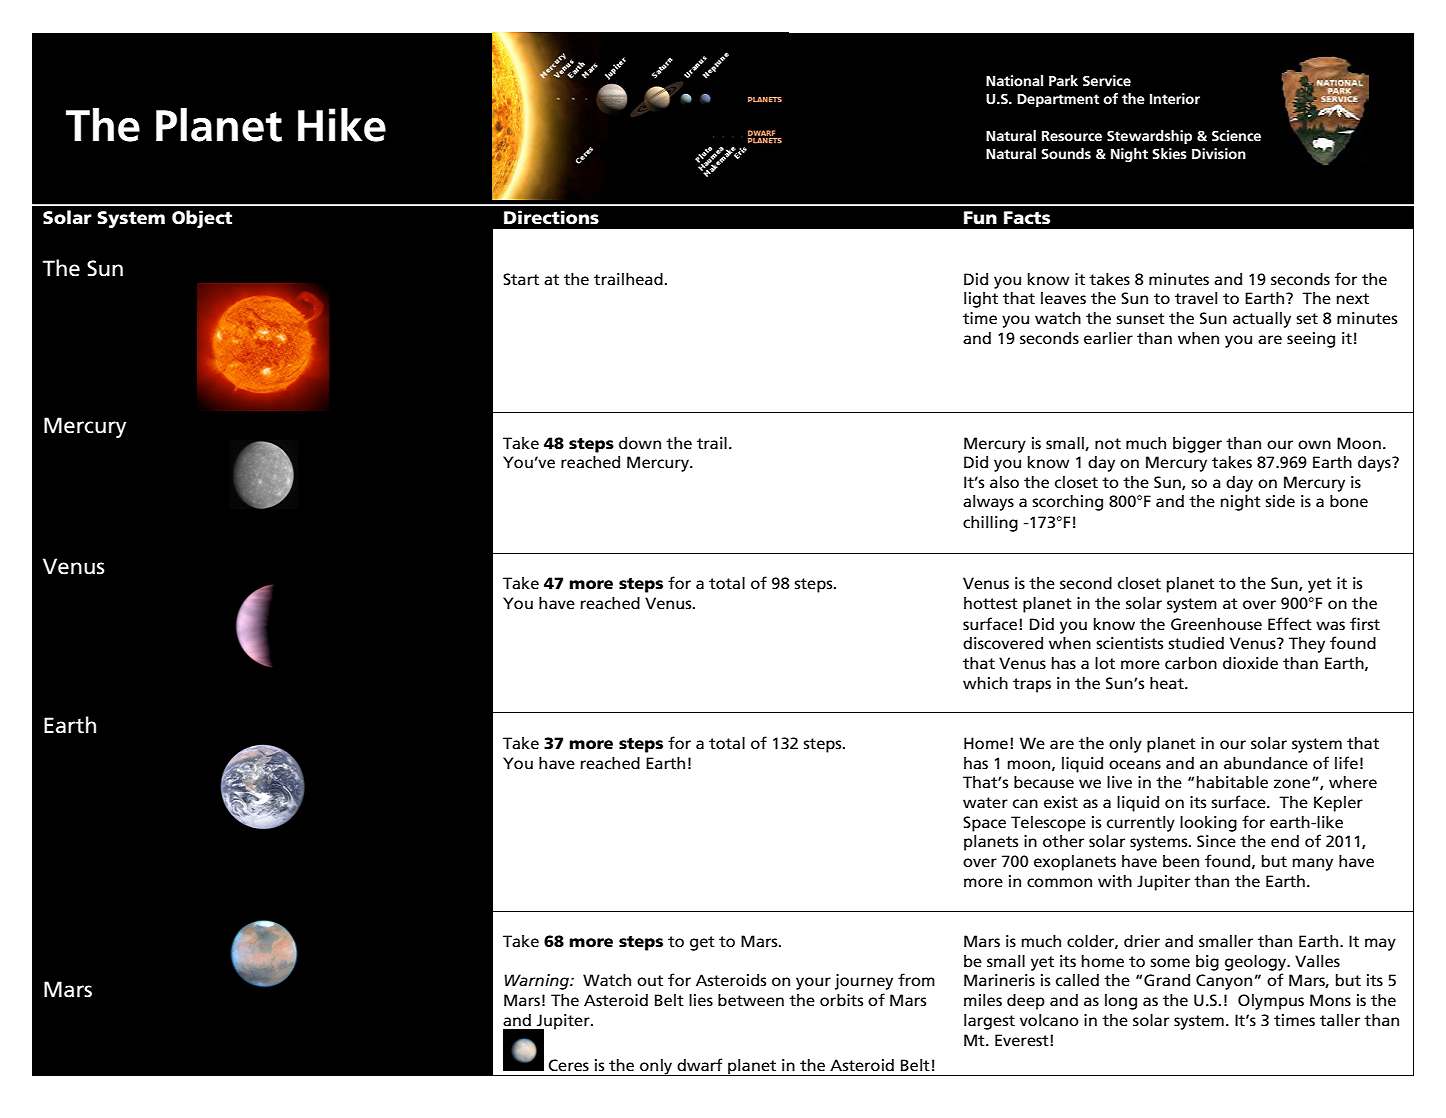 The width and height of the screenshot is (1446, 1118). What do you see at coordinates (568, 1065) in the screenshot?
I see `Ceres` at bounding box center [568, 1065].
